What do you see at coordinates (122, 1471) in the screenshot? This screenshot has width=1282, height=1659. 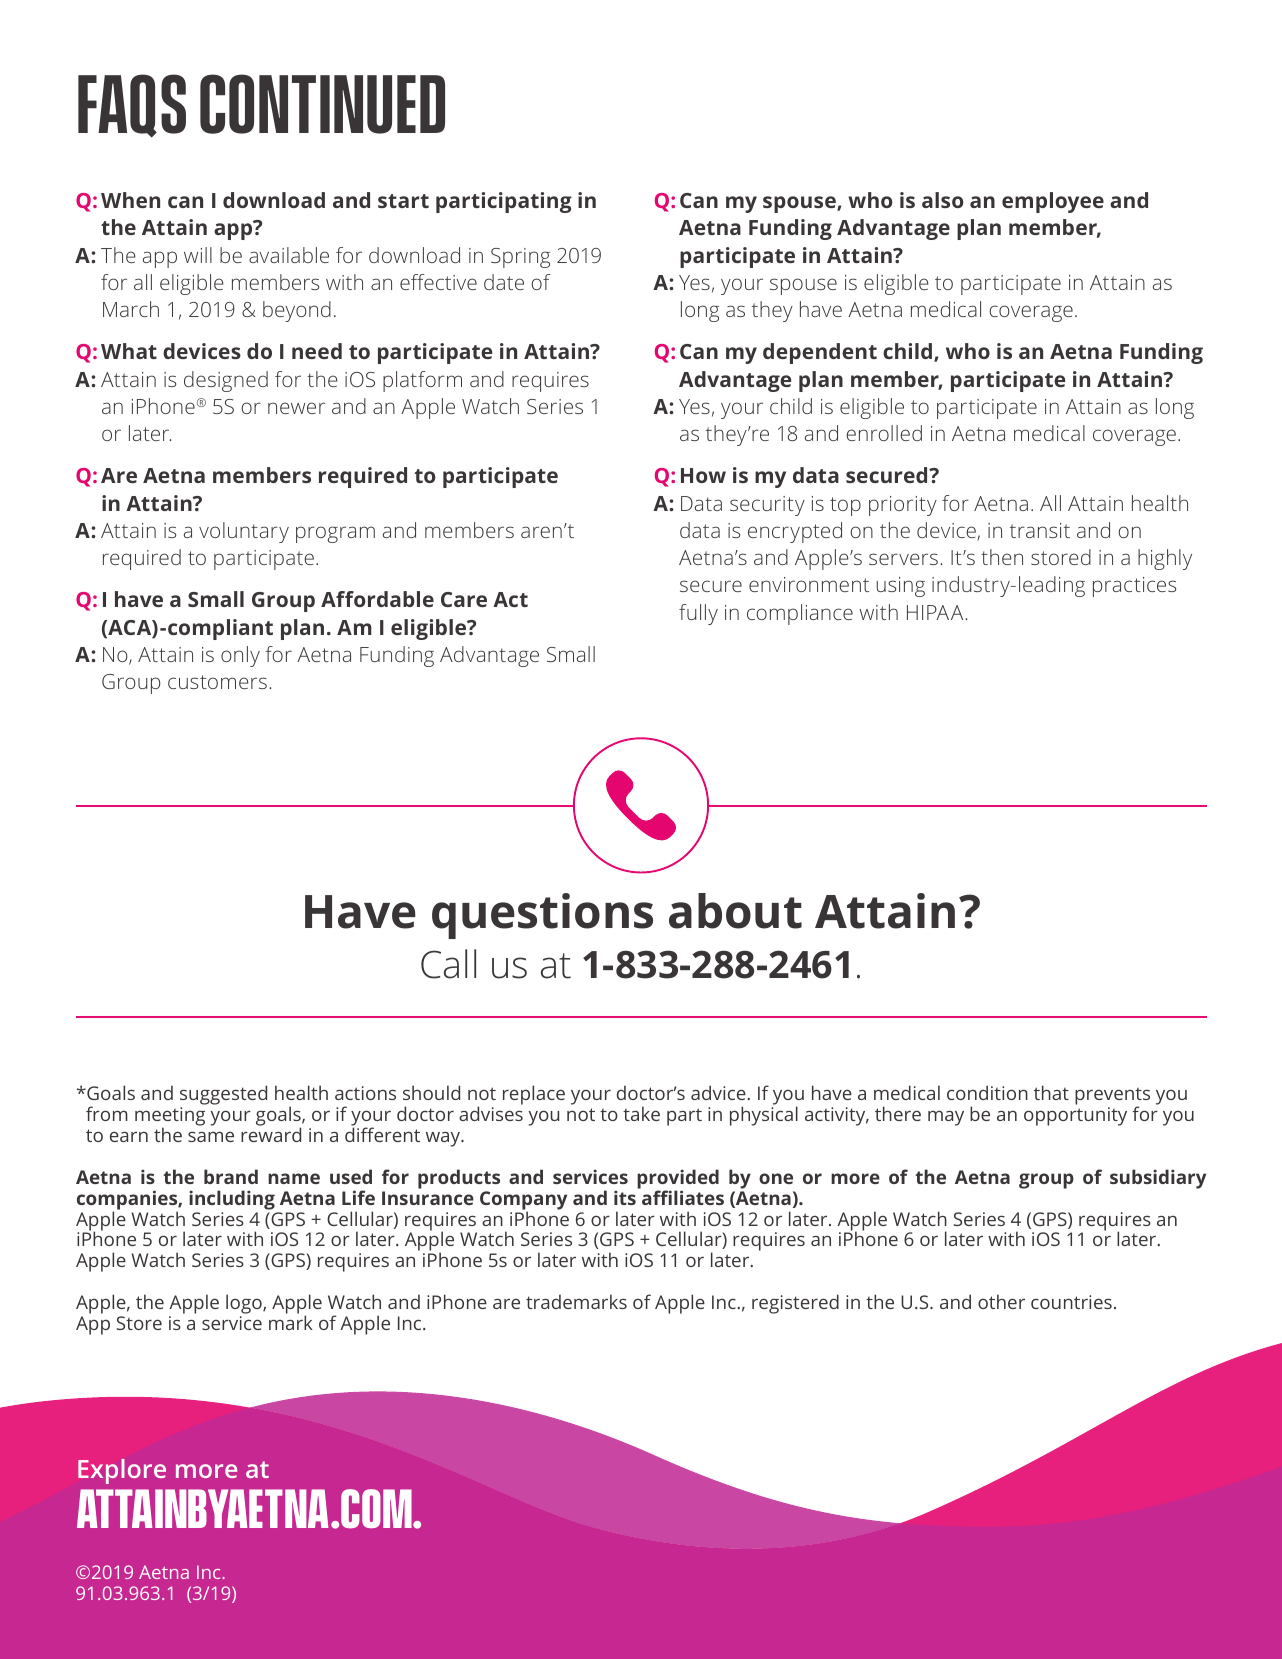 I see `Explore` at bounding box center [122, 1471].
